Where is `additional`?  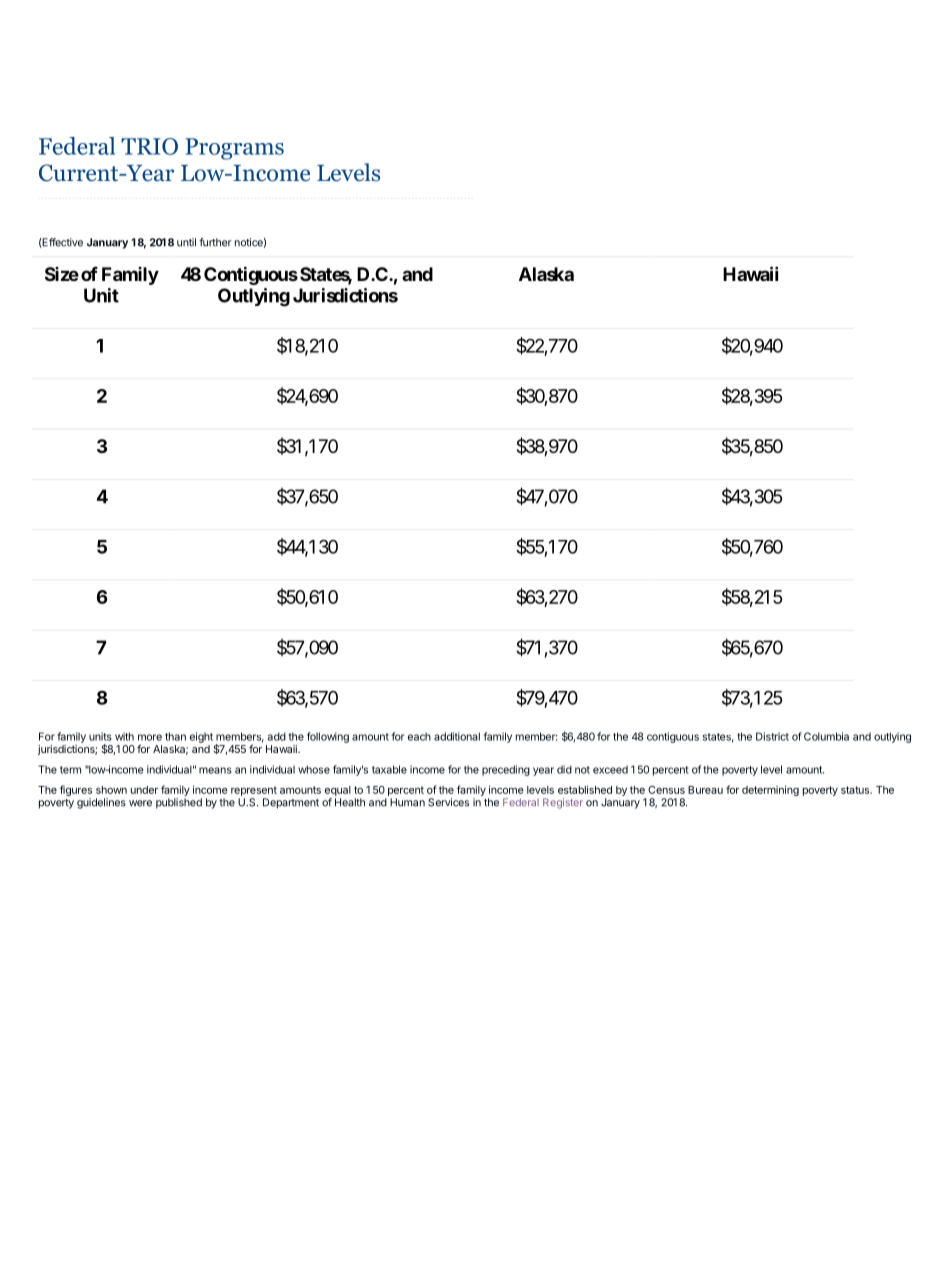
additional is located at coordinates (457, 736).
